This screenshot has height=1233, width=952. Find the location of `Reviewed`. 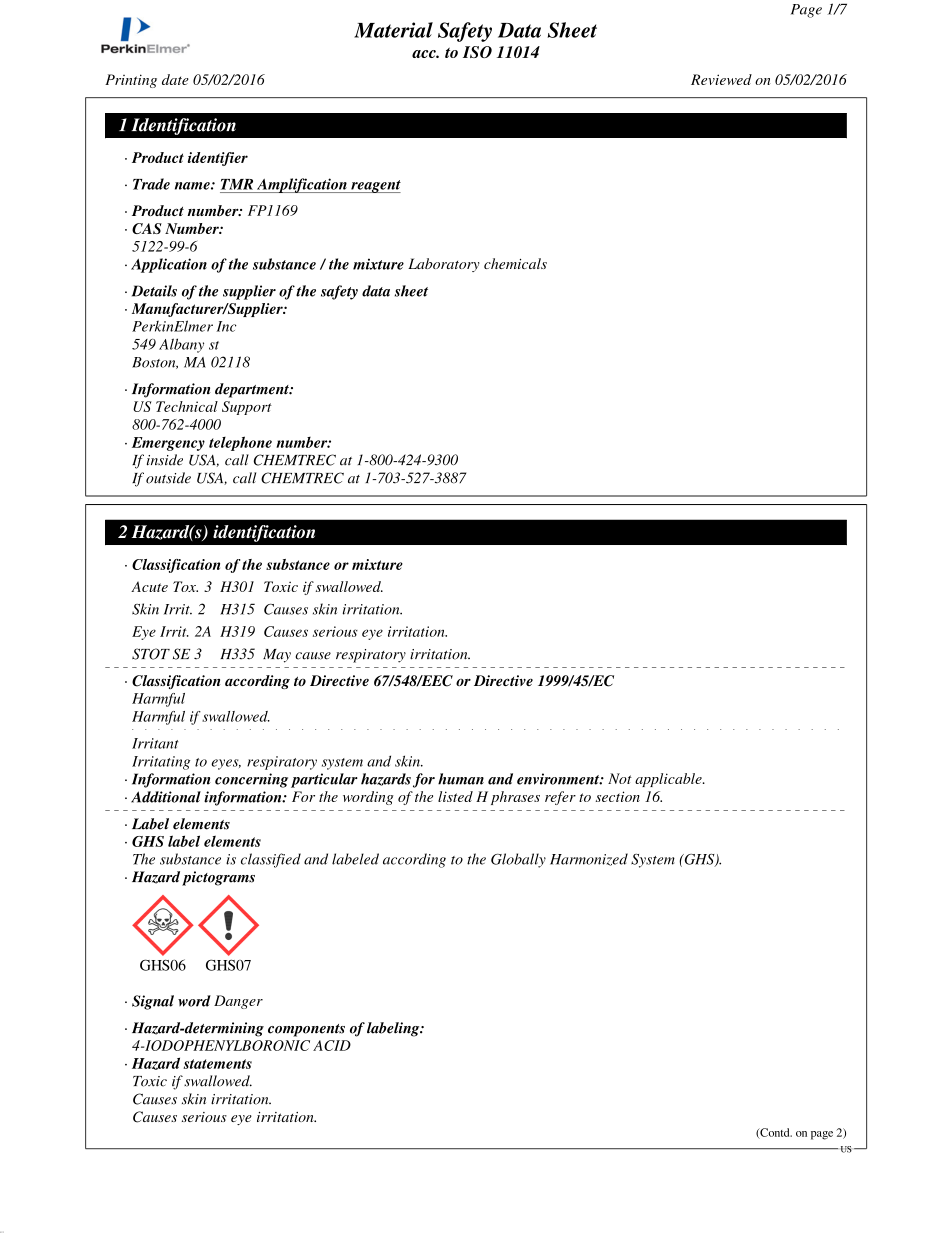

Reviewed is located at coordinates (721, 79).
